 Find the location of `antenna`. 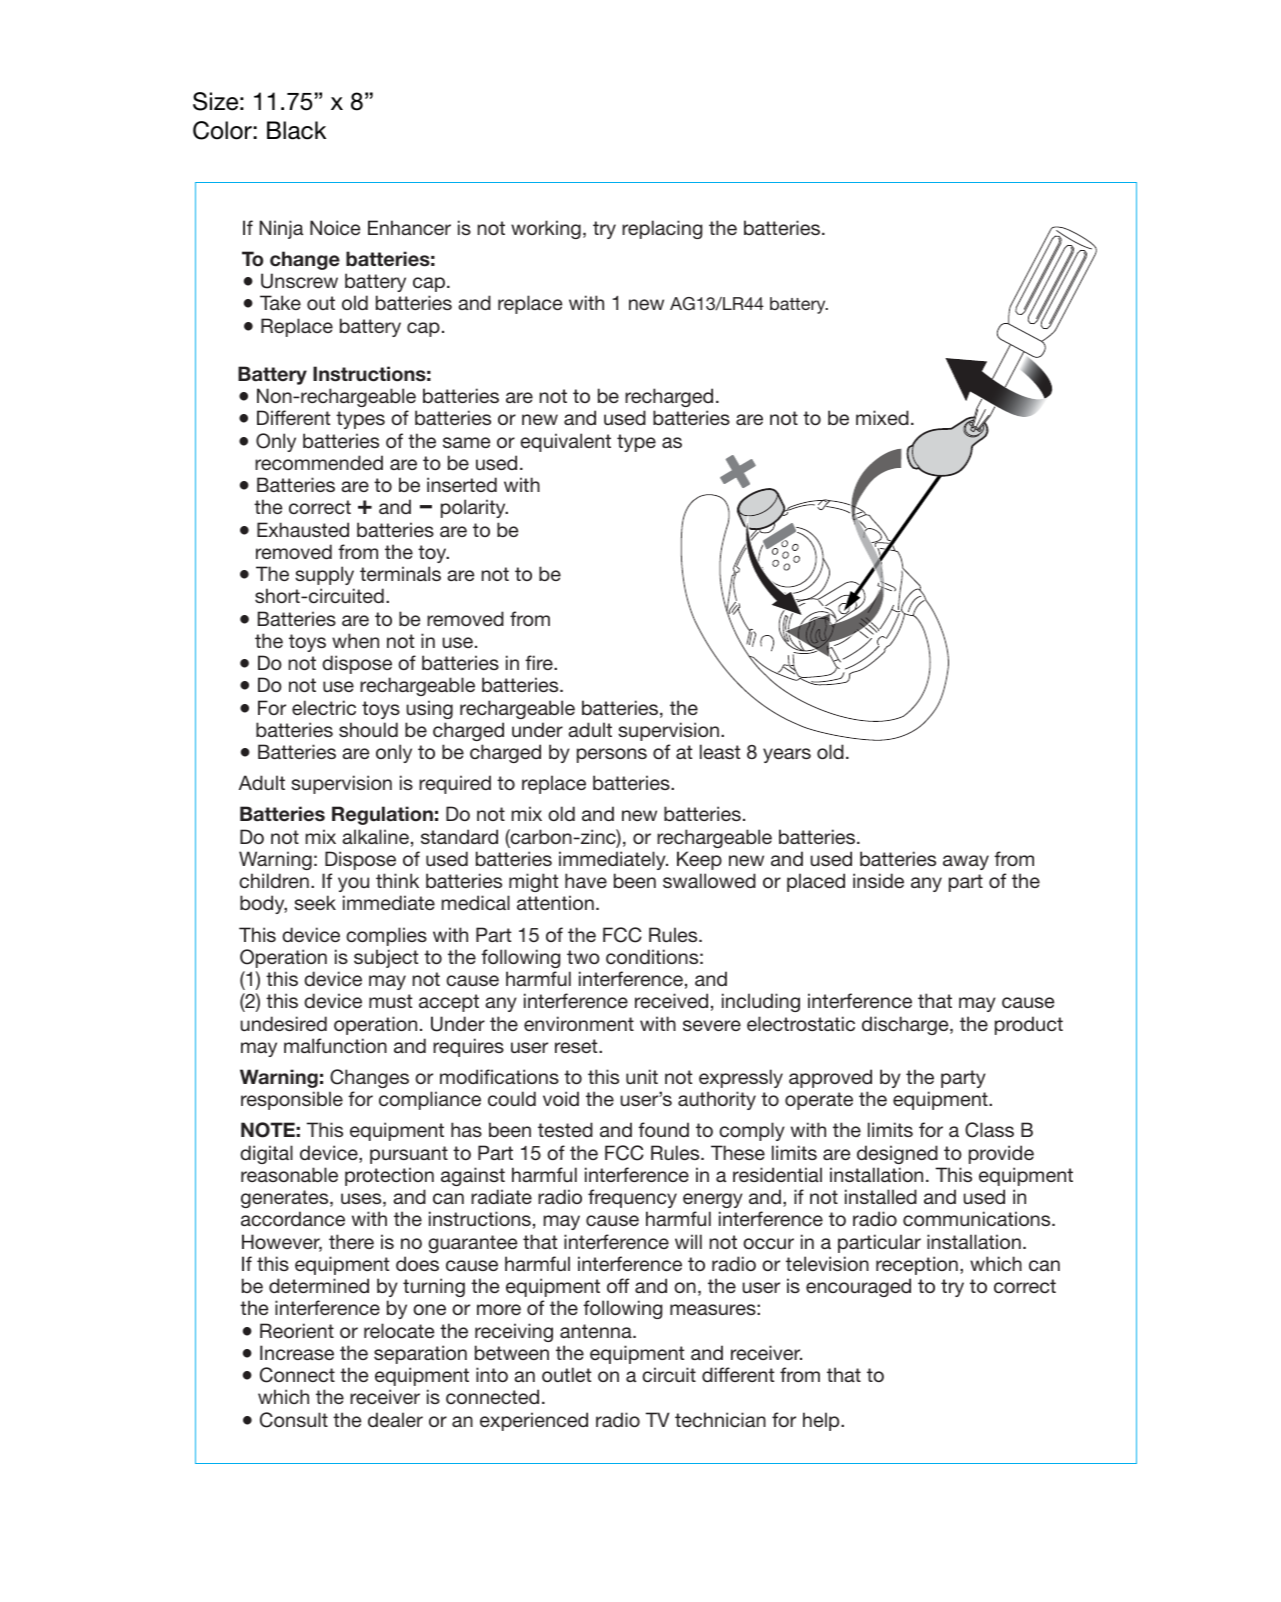

antenna is located at coordinates (597, 1331).
